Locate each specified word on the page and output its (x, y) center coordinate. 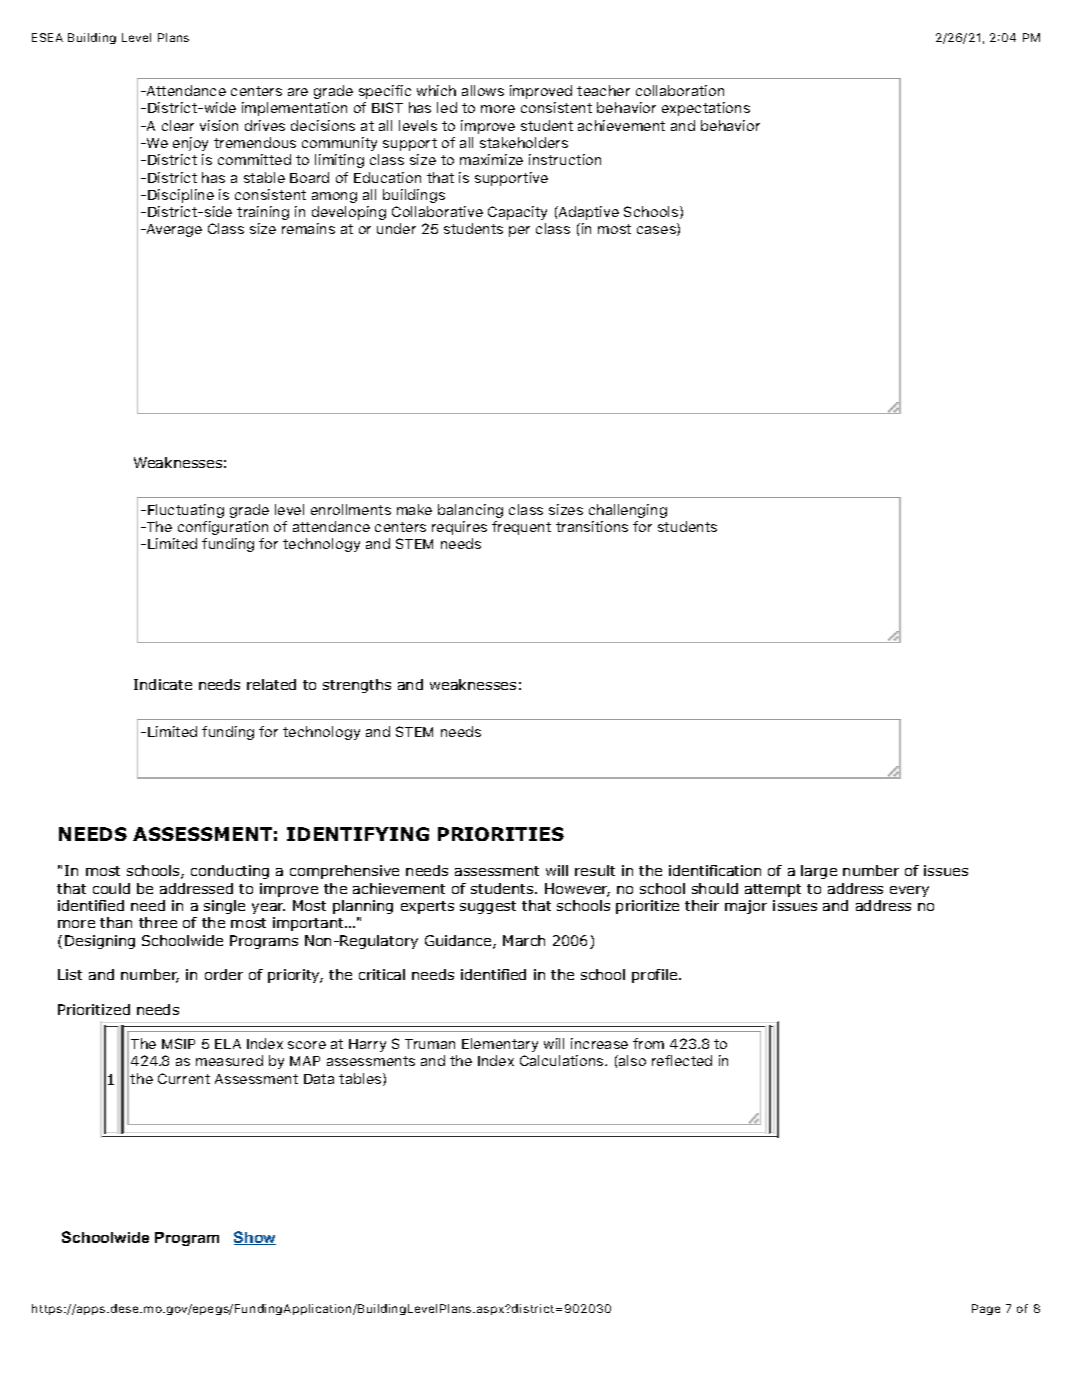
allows (483, 90)
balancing (470, 511)
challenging (628, 511)
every (909, 891)
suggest (488, 907)
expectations (706, 109)
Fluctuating (186, 511)
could (111, 888)
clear (178, 125)
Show (255, 1238)
